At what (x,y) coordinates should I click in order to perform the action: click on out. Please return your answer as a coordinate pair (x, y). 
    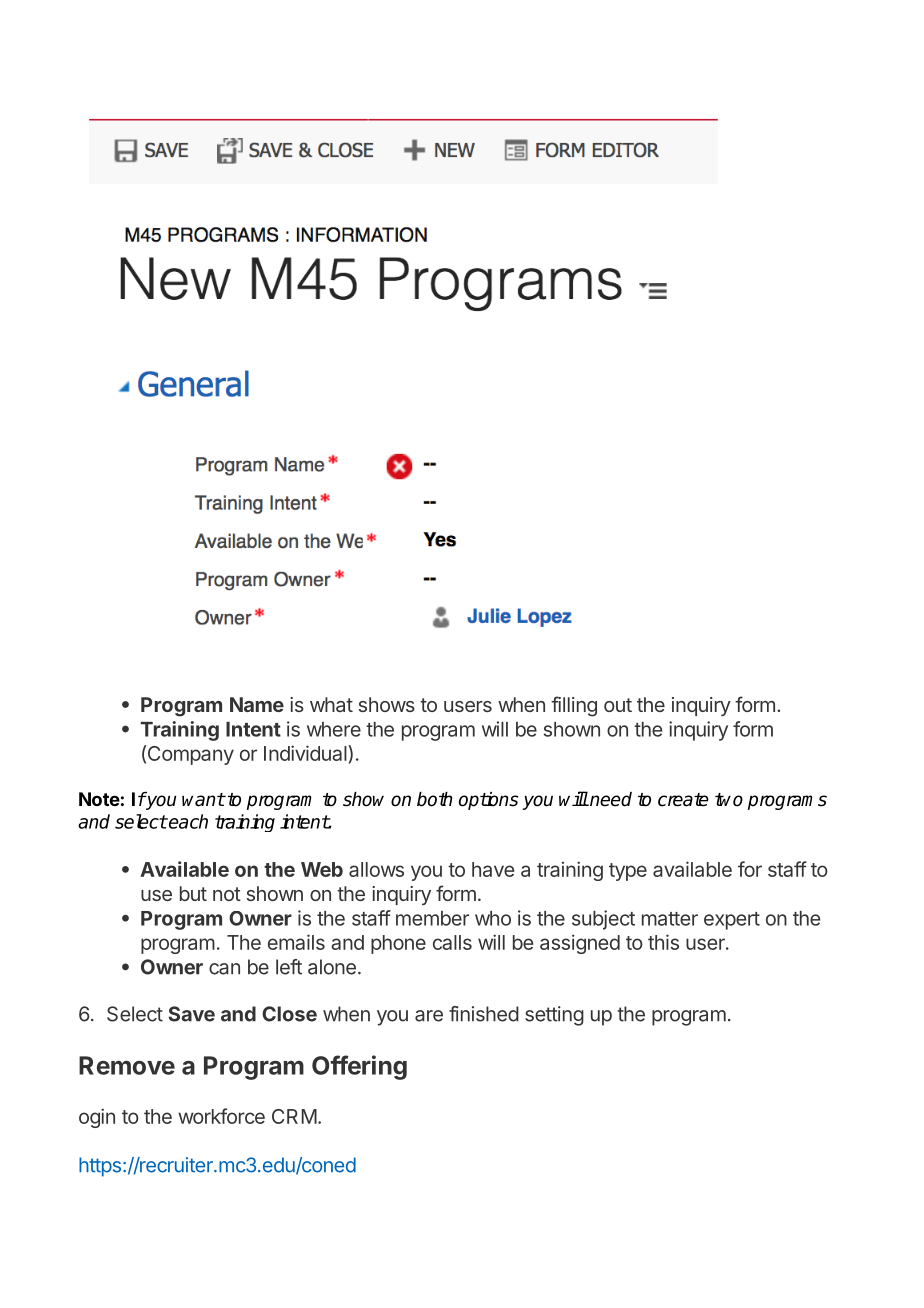
    Looking at the image, I should click on (618, 705).
